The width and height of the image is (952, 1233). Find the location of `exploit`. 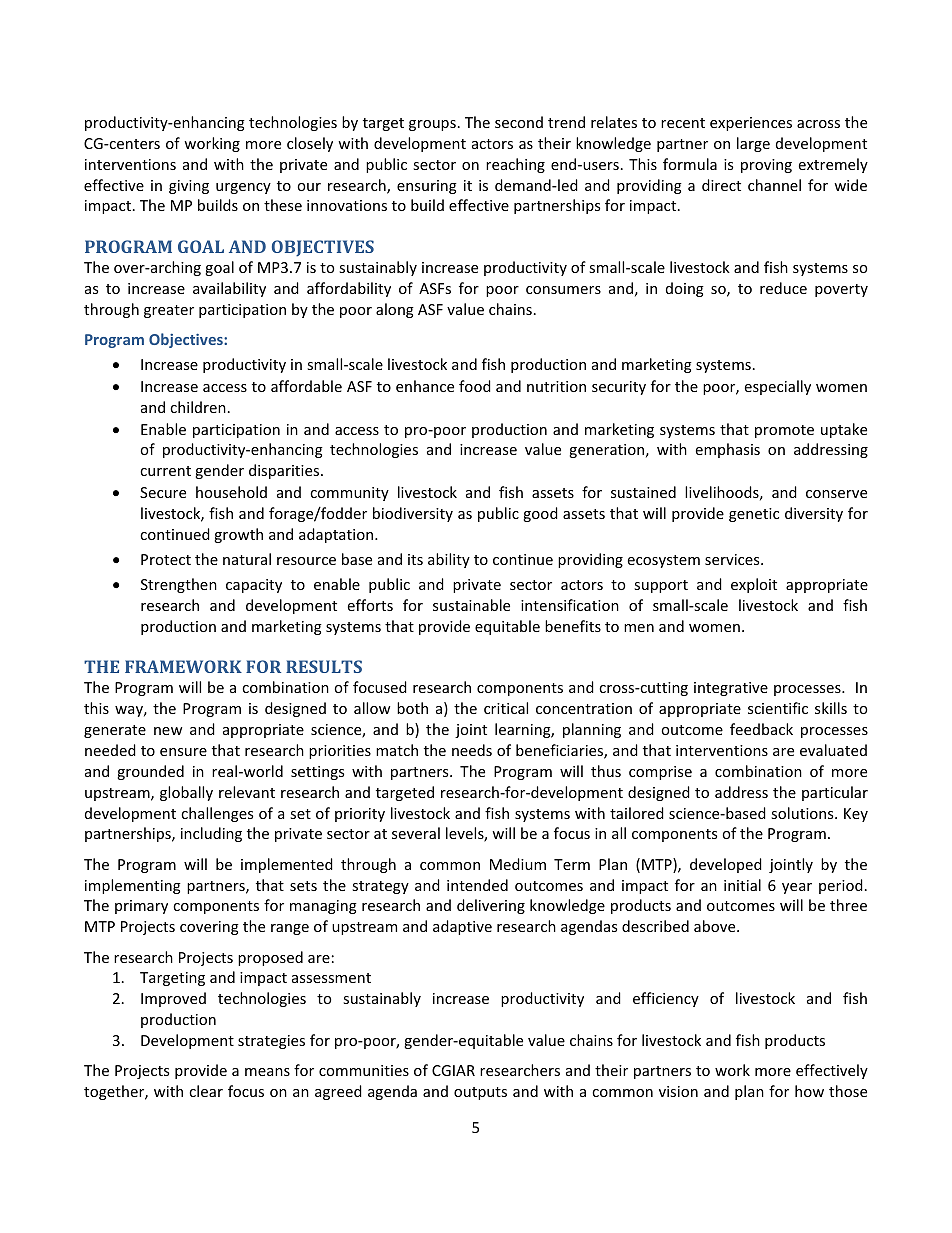

exploit is located at coordinates (754, 585).
